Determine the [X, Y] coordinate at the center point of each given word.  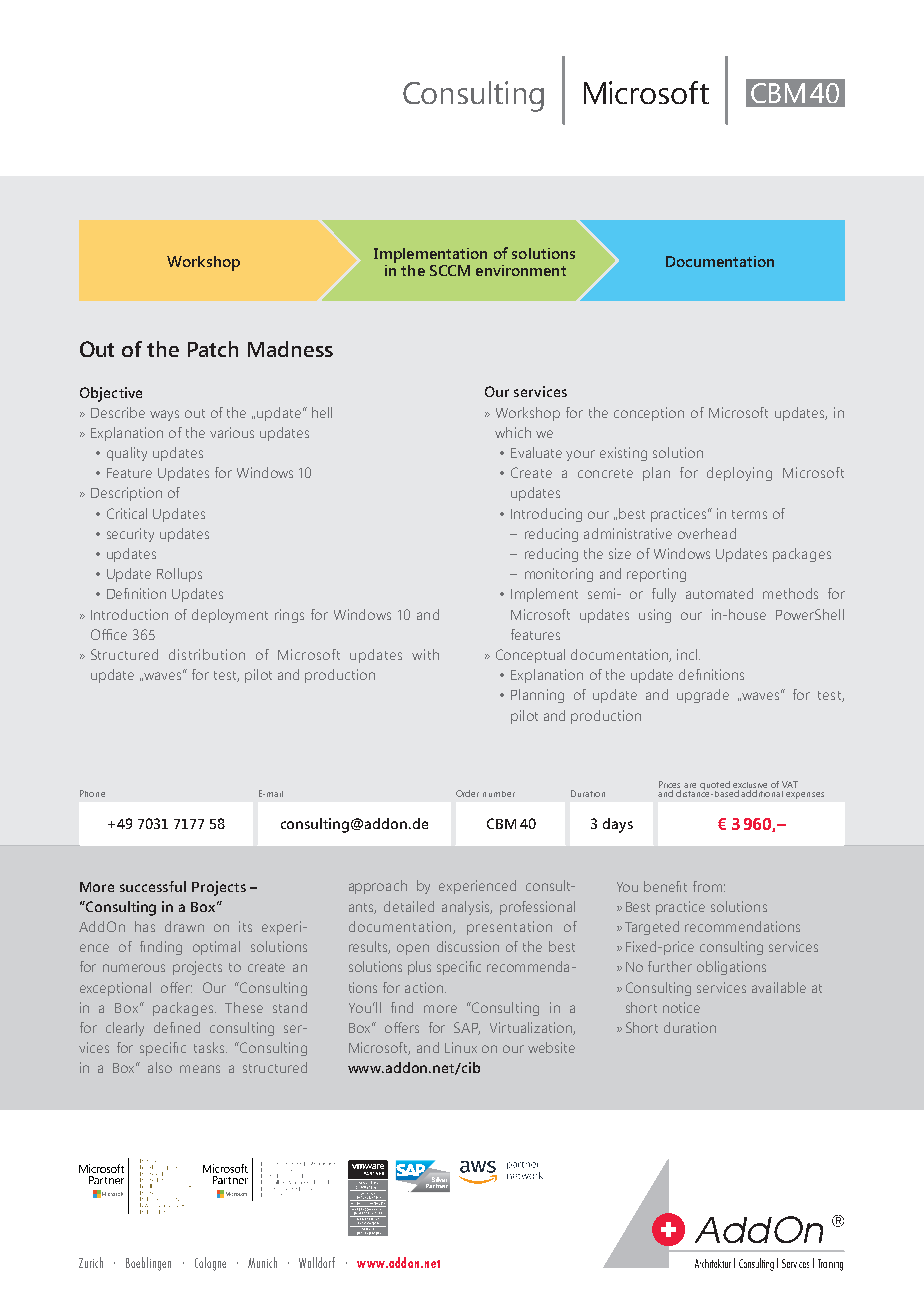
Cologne [210, 1264]
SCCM [450, 270]
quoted [715, 786]
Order [467, 793]
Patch [213, 349]
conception [649, 414]
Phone [92, 793]
